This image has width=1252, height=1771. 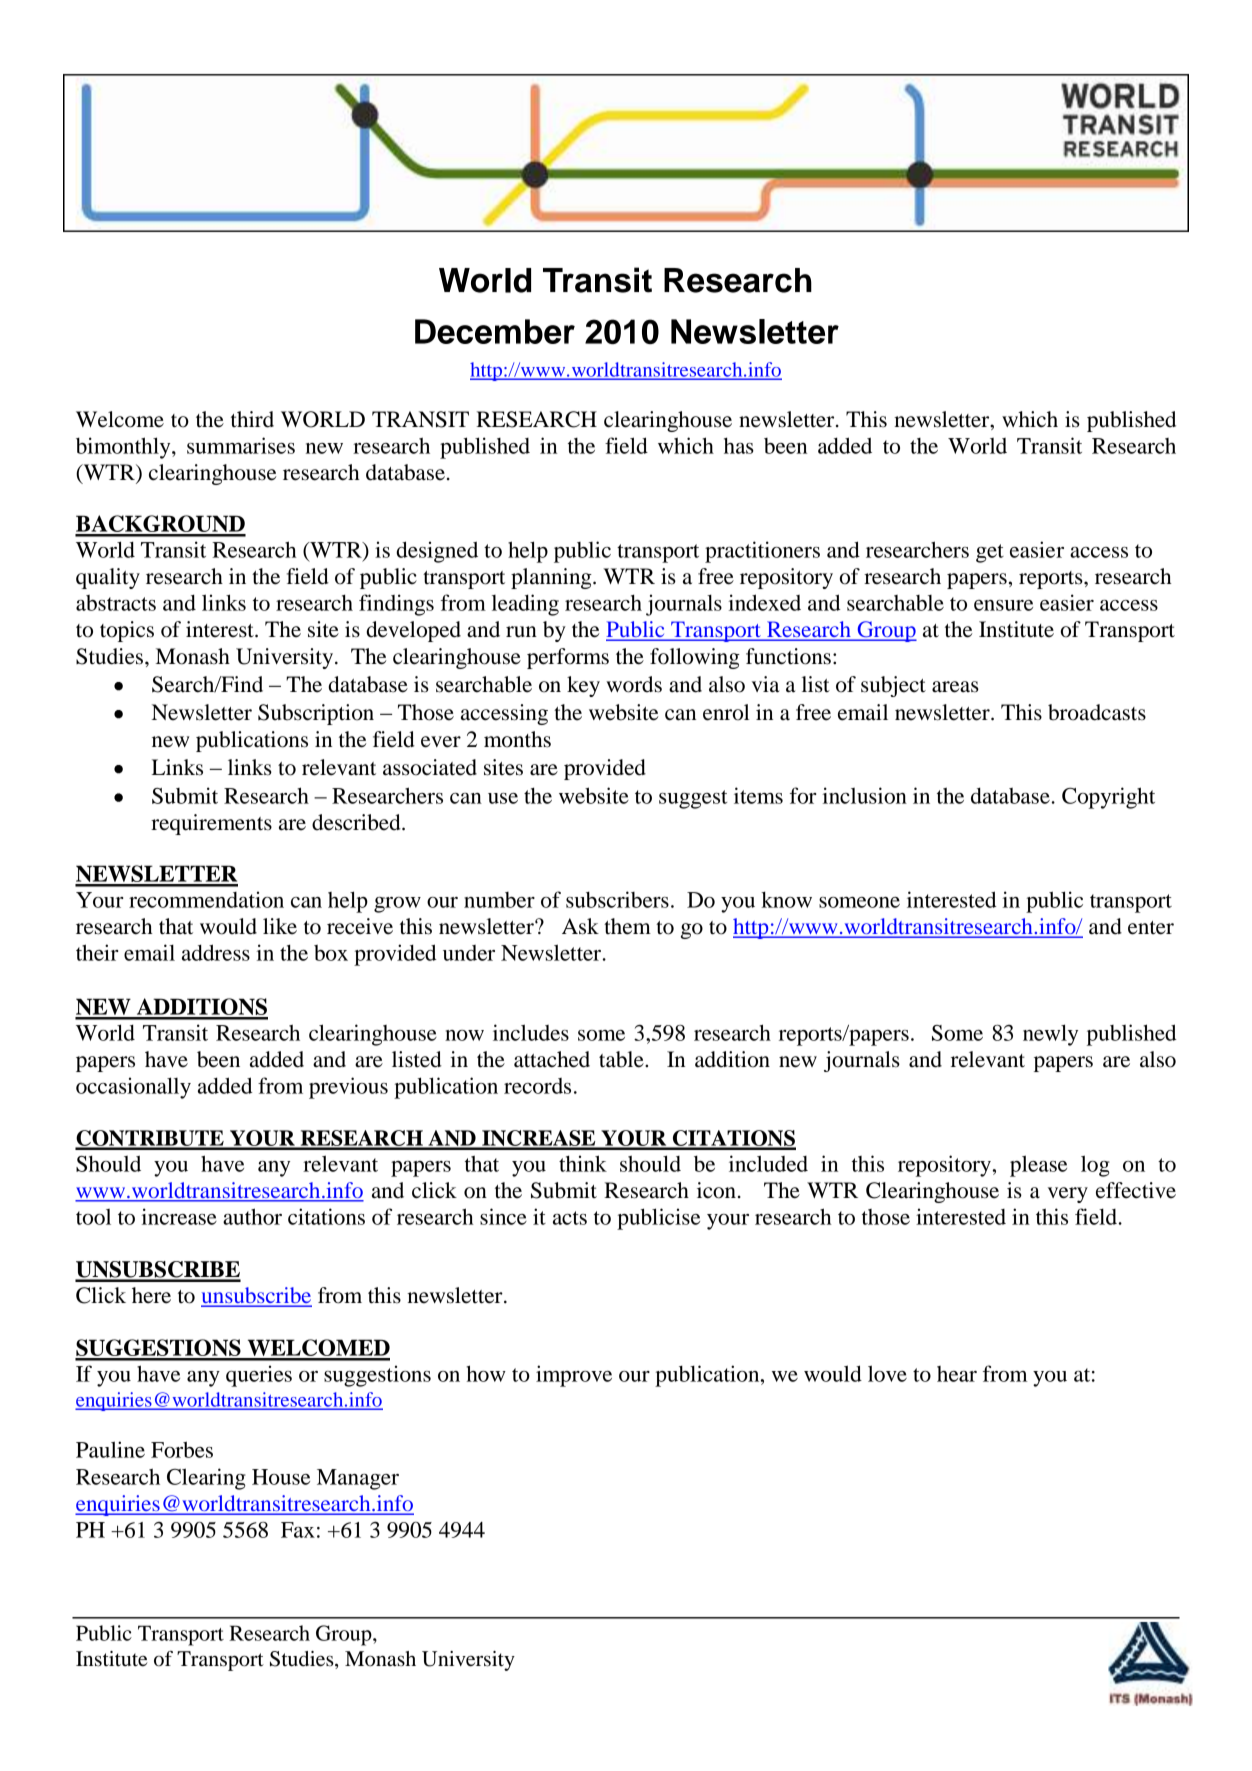 What do you see at coordinates (252, 1216) in the image?
I see `author` at bounding box center [252, 1216].
